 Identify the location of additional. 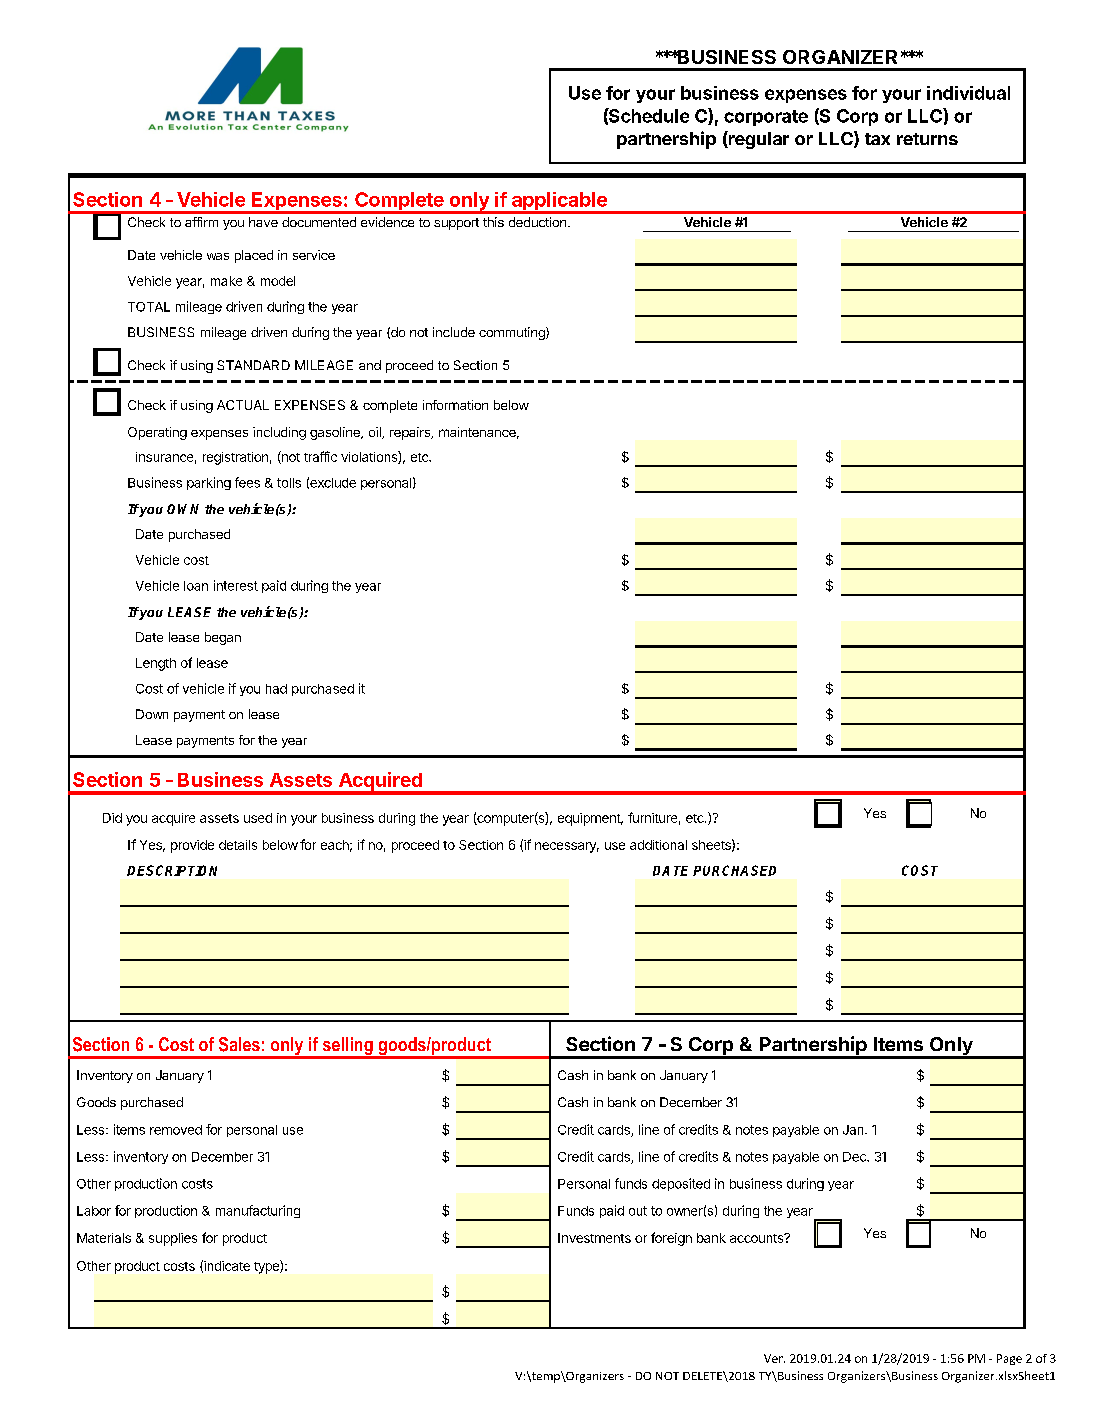
(658, 845).
